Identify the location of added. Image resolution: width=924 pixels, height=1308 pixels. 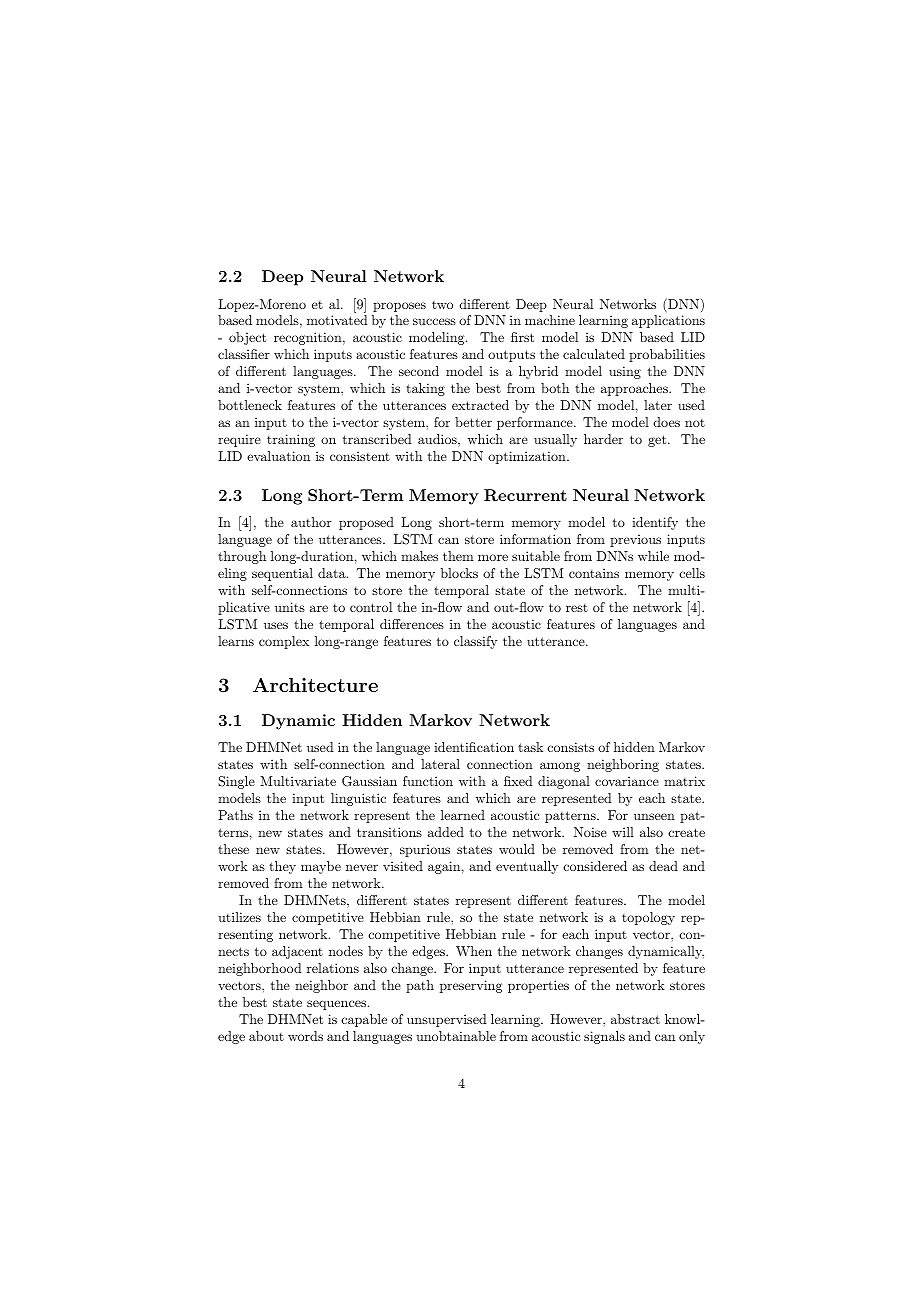
(446, 832).
